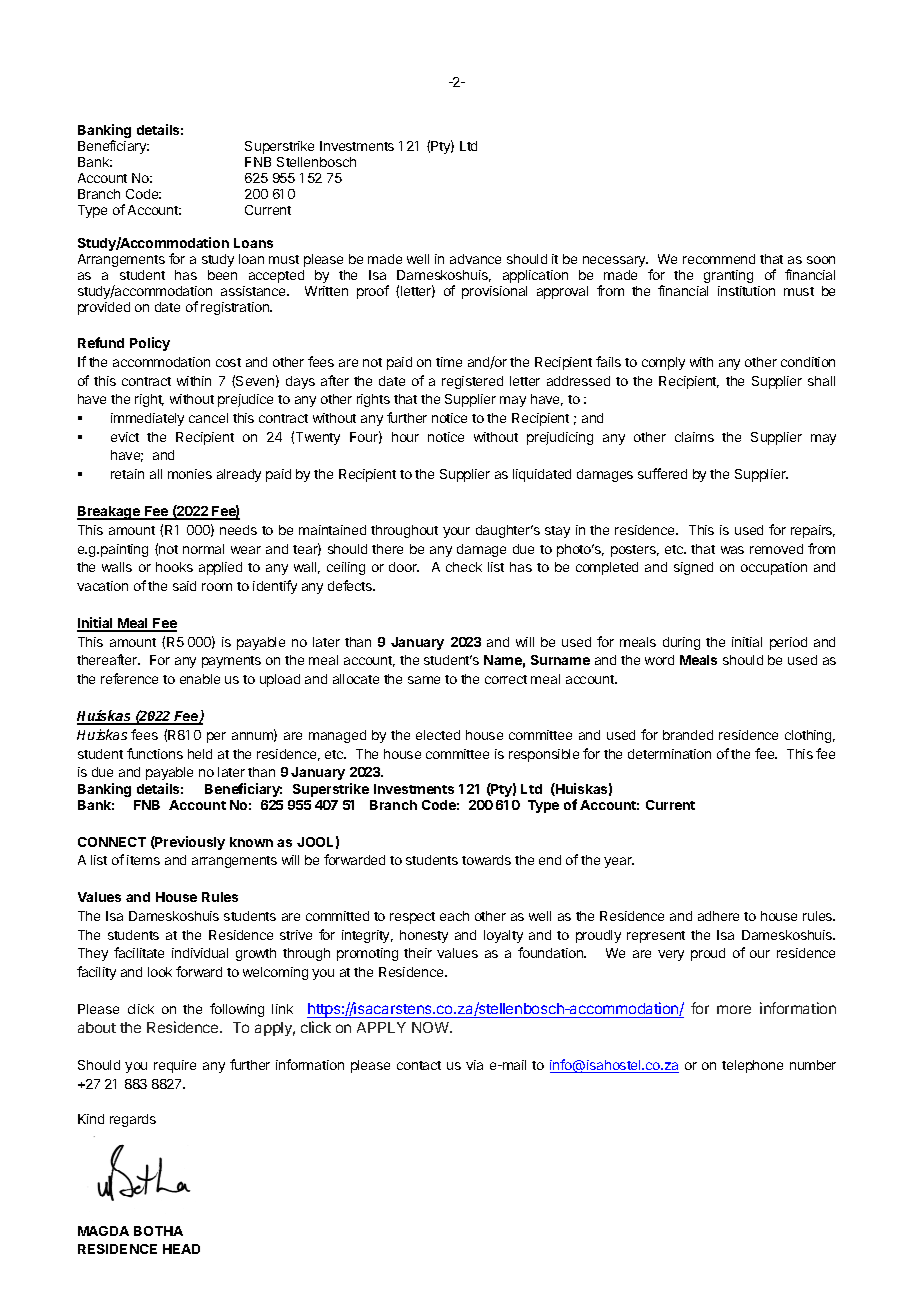 This screenshot has height=1308, width=924. What do you see at coordinates (688, 735) in the screenshot?
I see `branded` at bounding box center [688, 735].
